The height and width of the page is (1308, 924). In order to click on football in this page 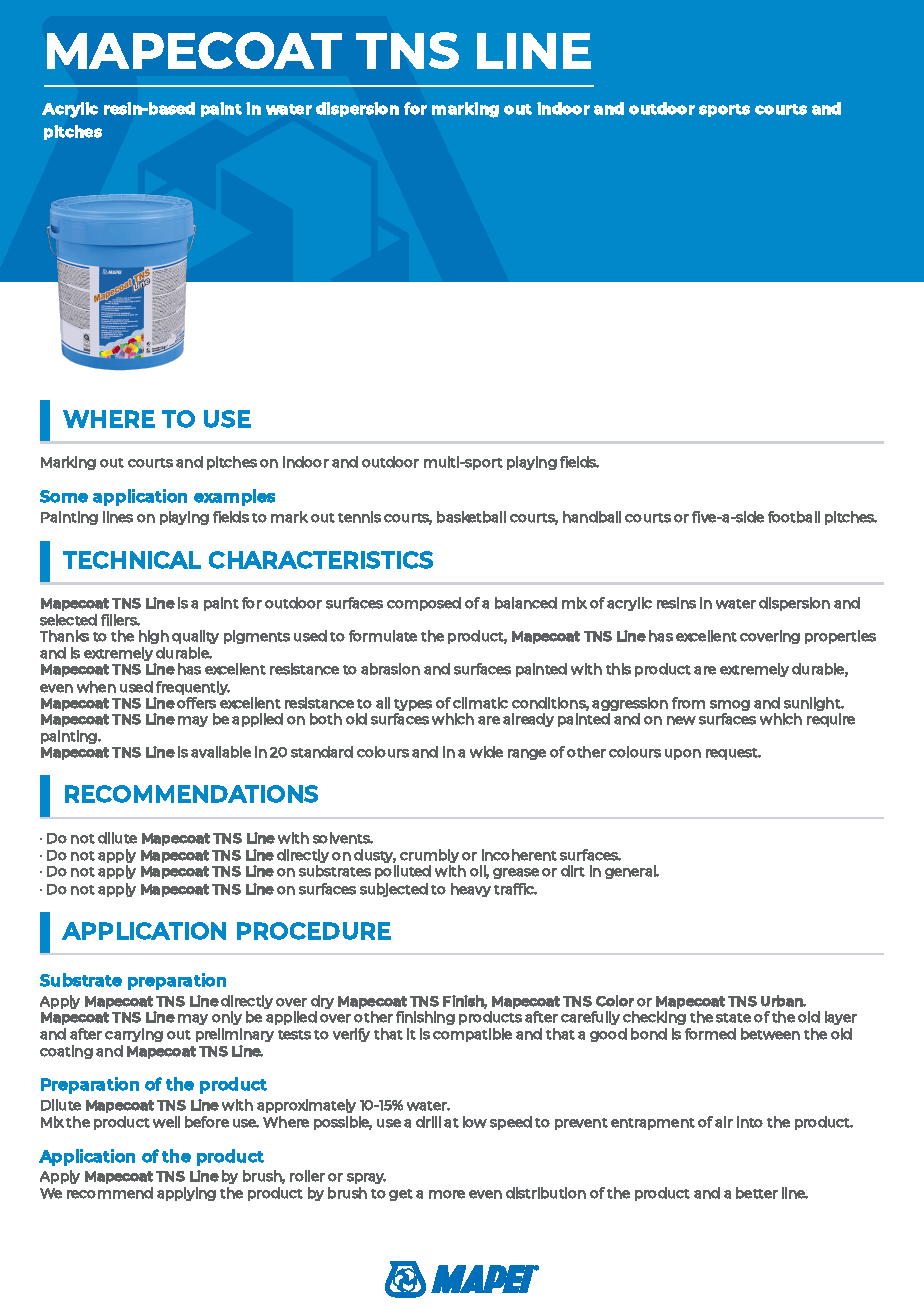, I will do `click(794, 517)`.
